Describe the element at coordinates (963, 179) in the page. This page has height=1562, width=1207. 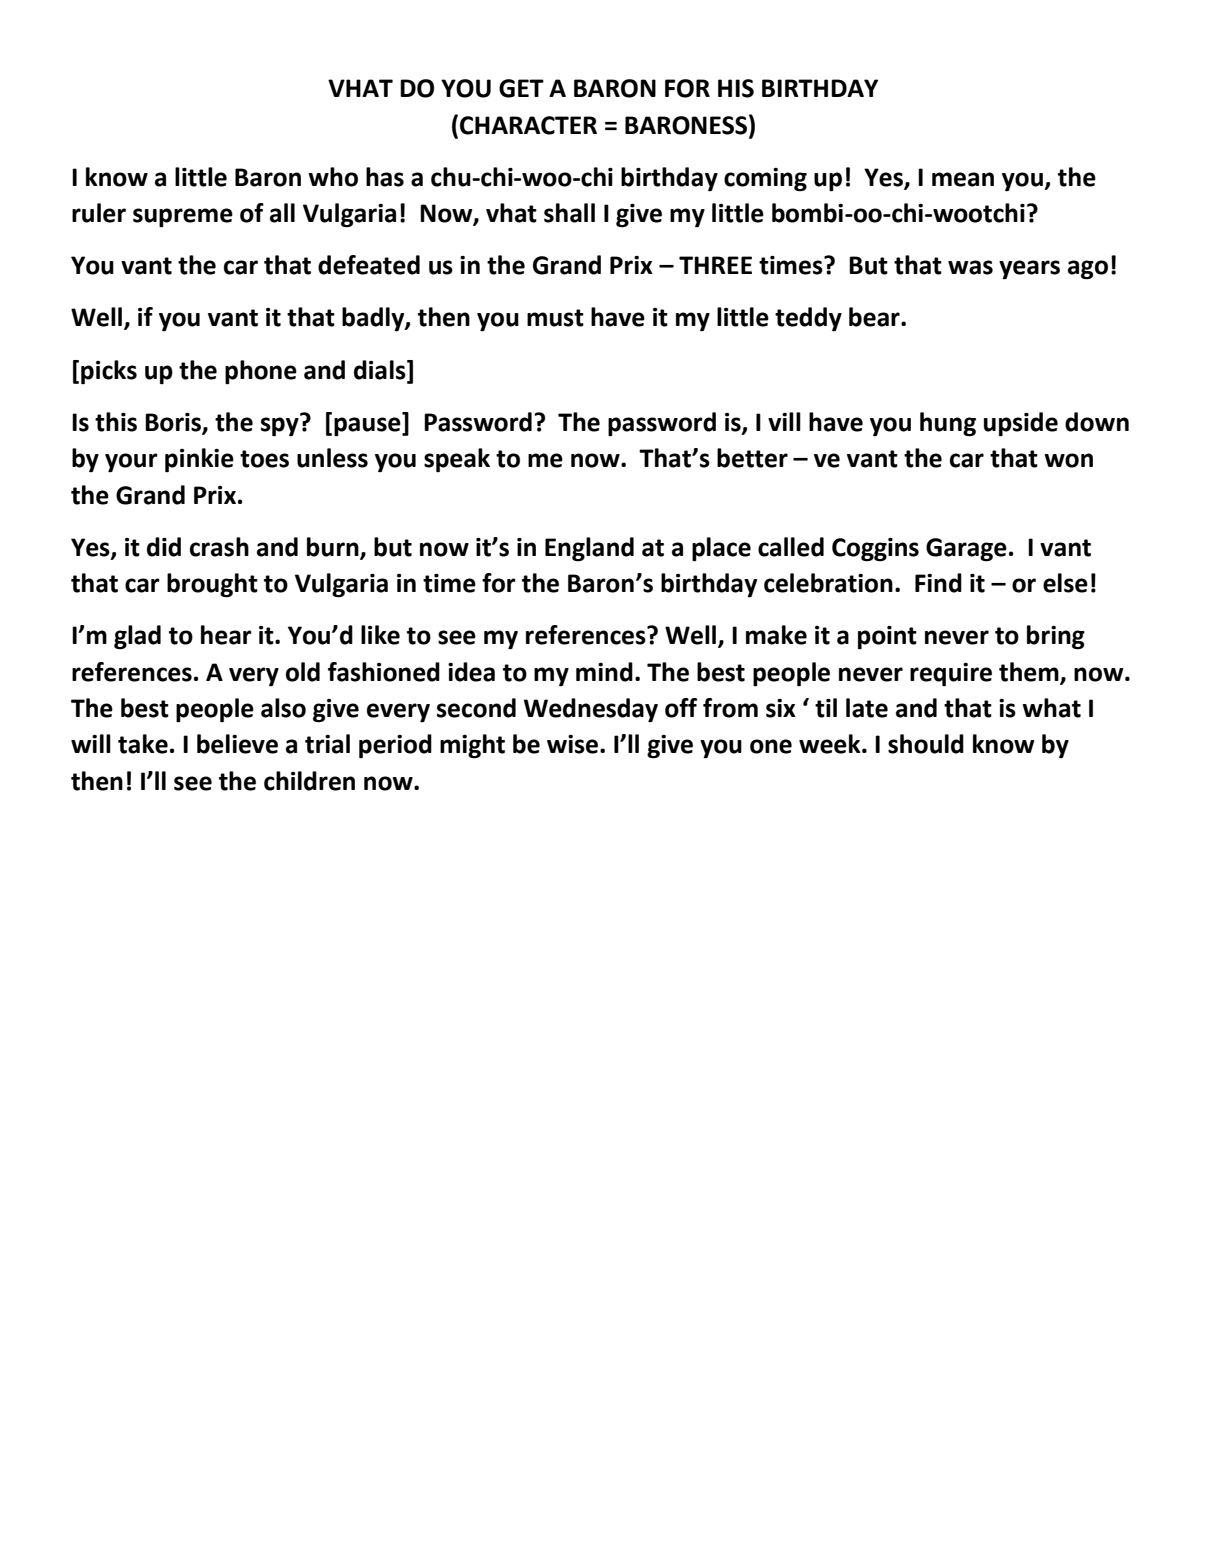
I see `mean` at that location.
